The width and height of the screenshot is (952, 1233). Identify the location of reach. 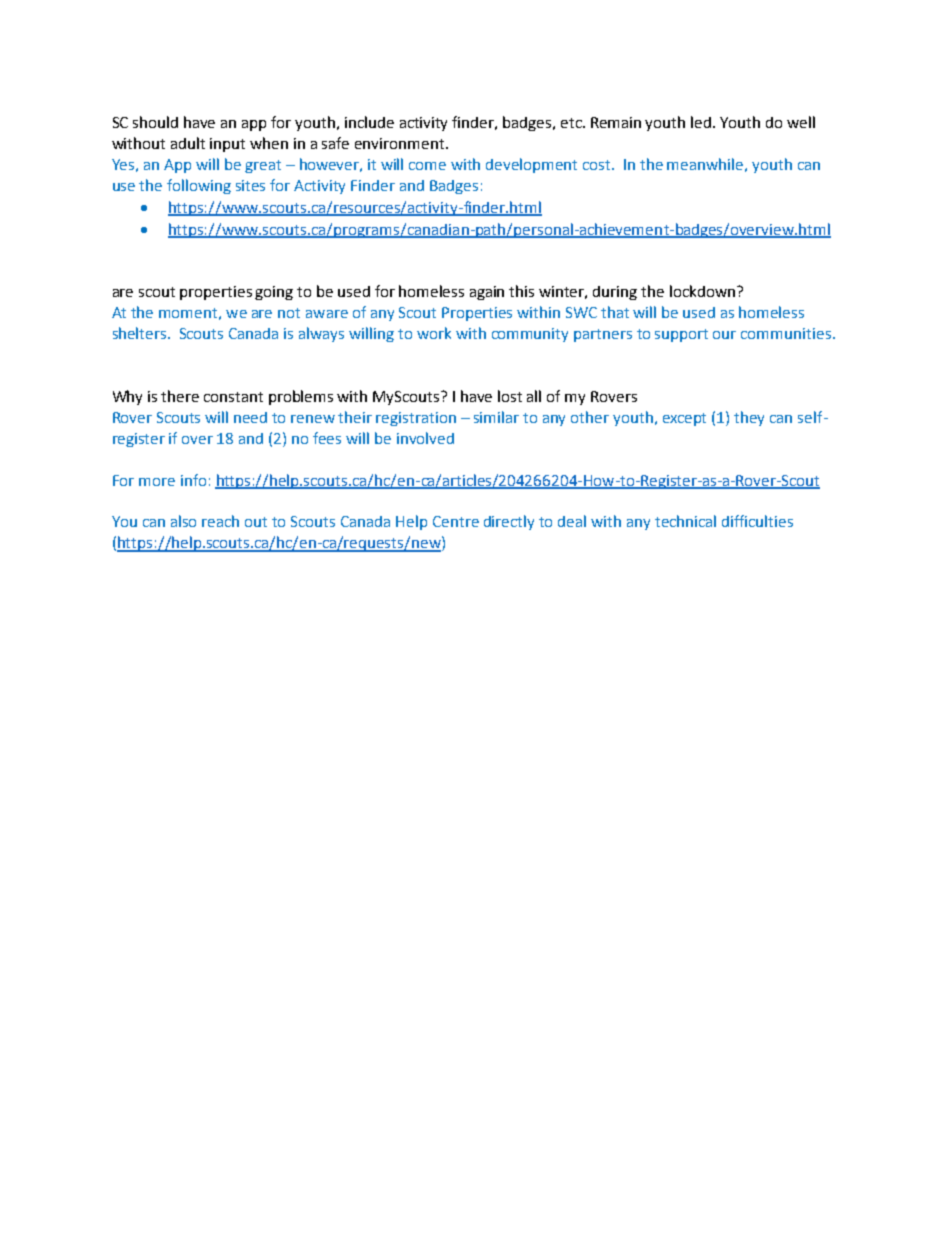
(220, 521).
